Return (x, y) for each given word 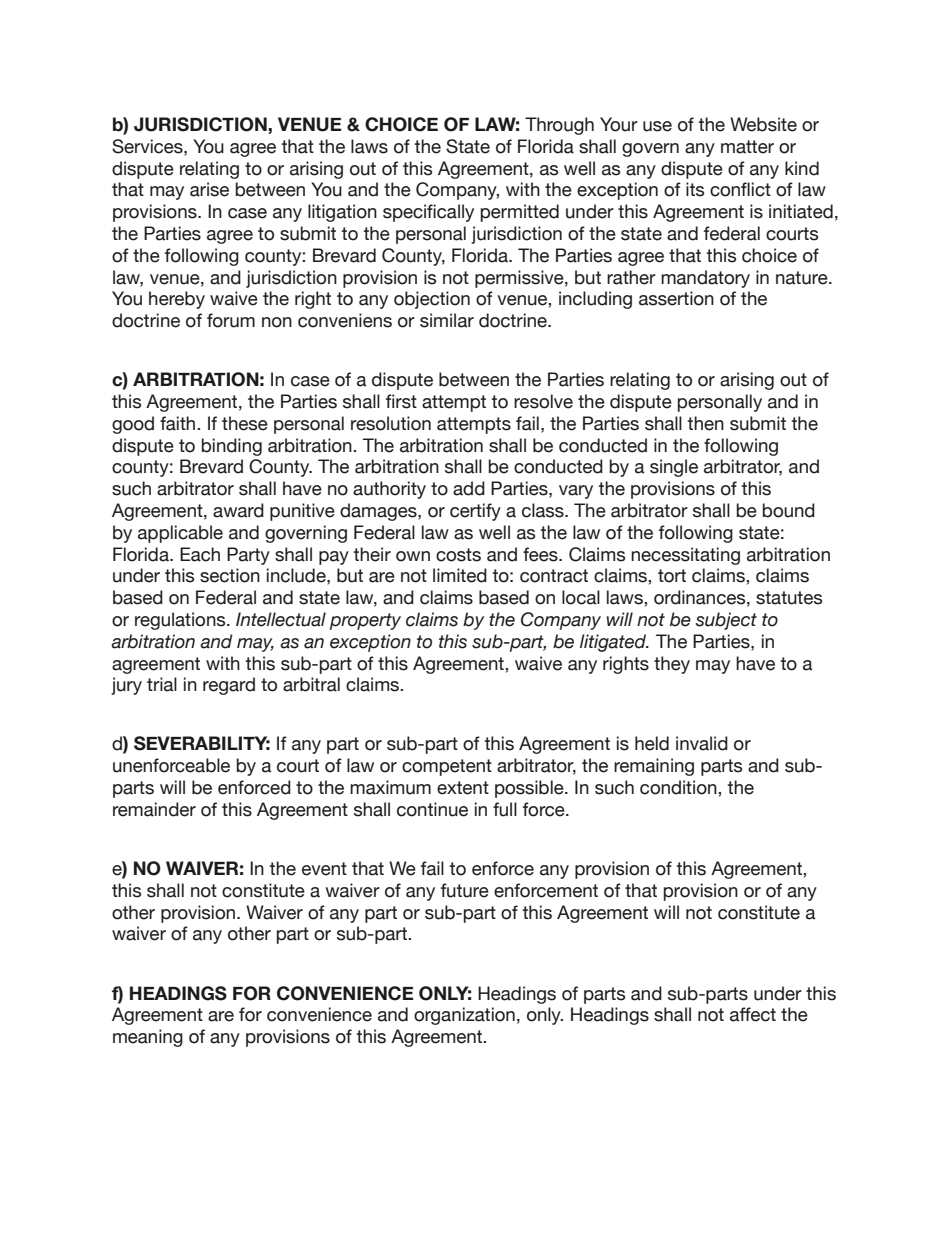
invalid (702, 743)
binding (232, 447)
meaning (148, 1038)
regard (229, 686)
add (469, 488)
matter (747, 147)
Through (559, 126)
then (705, 423)
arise (209, 189)
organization (464, 1016)
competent (447, 767)
